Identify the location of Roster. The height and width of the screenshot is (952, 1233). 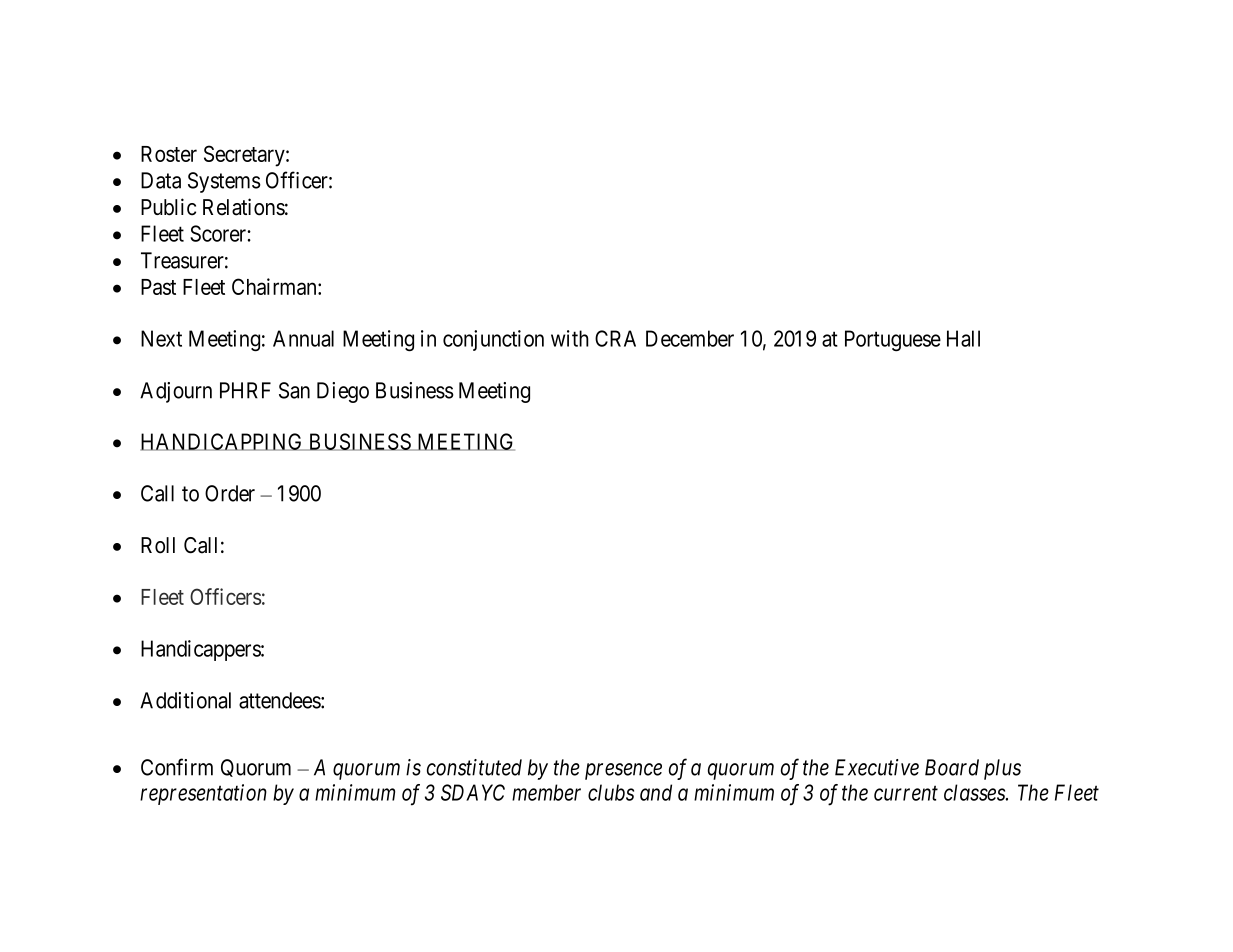
(169, 154).
